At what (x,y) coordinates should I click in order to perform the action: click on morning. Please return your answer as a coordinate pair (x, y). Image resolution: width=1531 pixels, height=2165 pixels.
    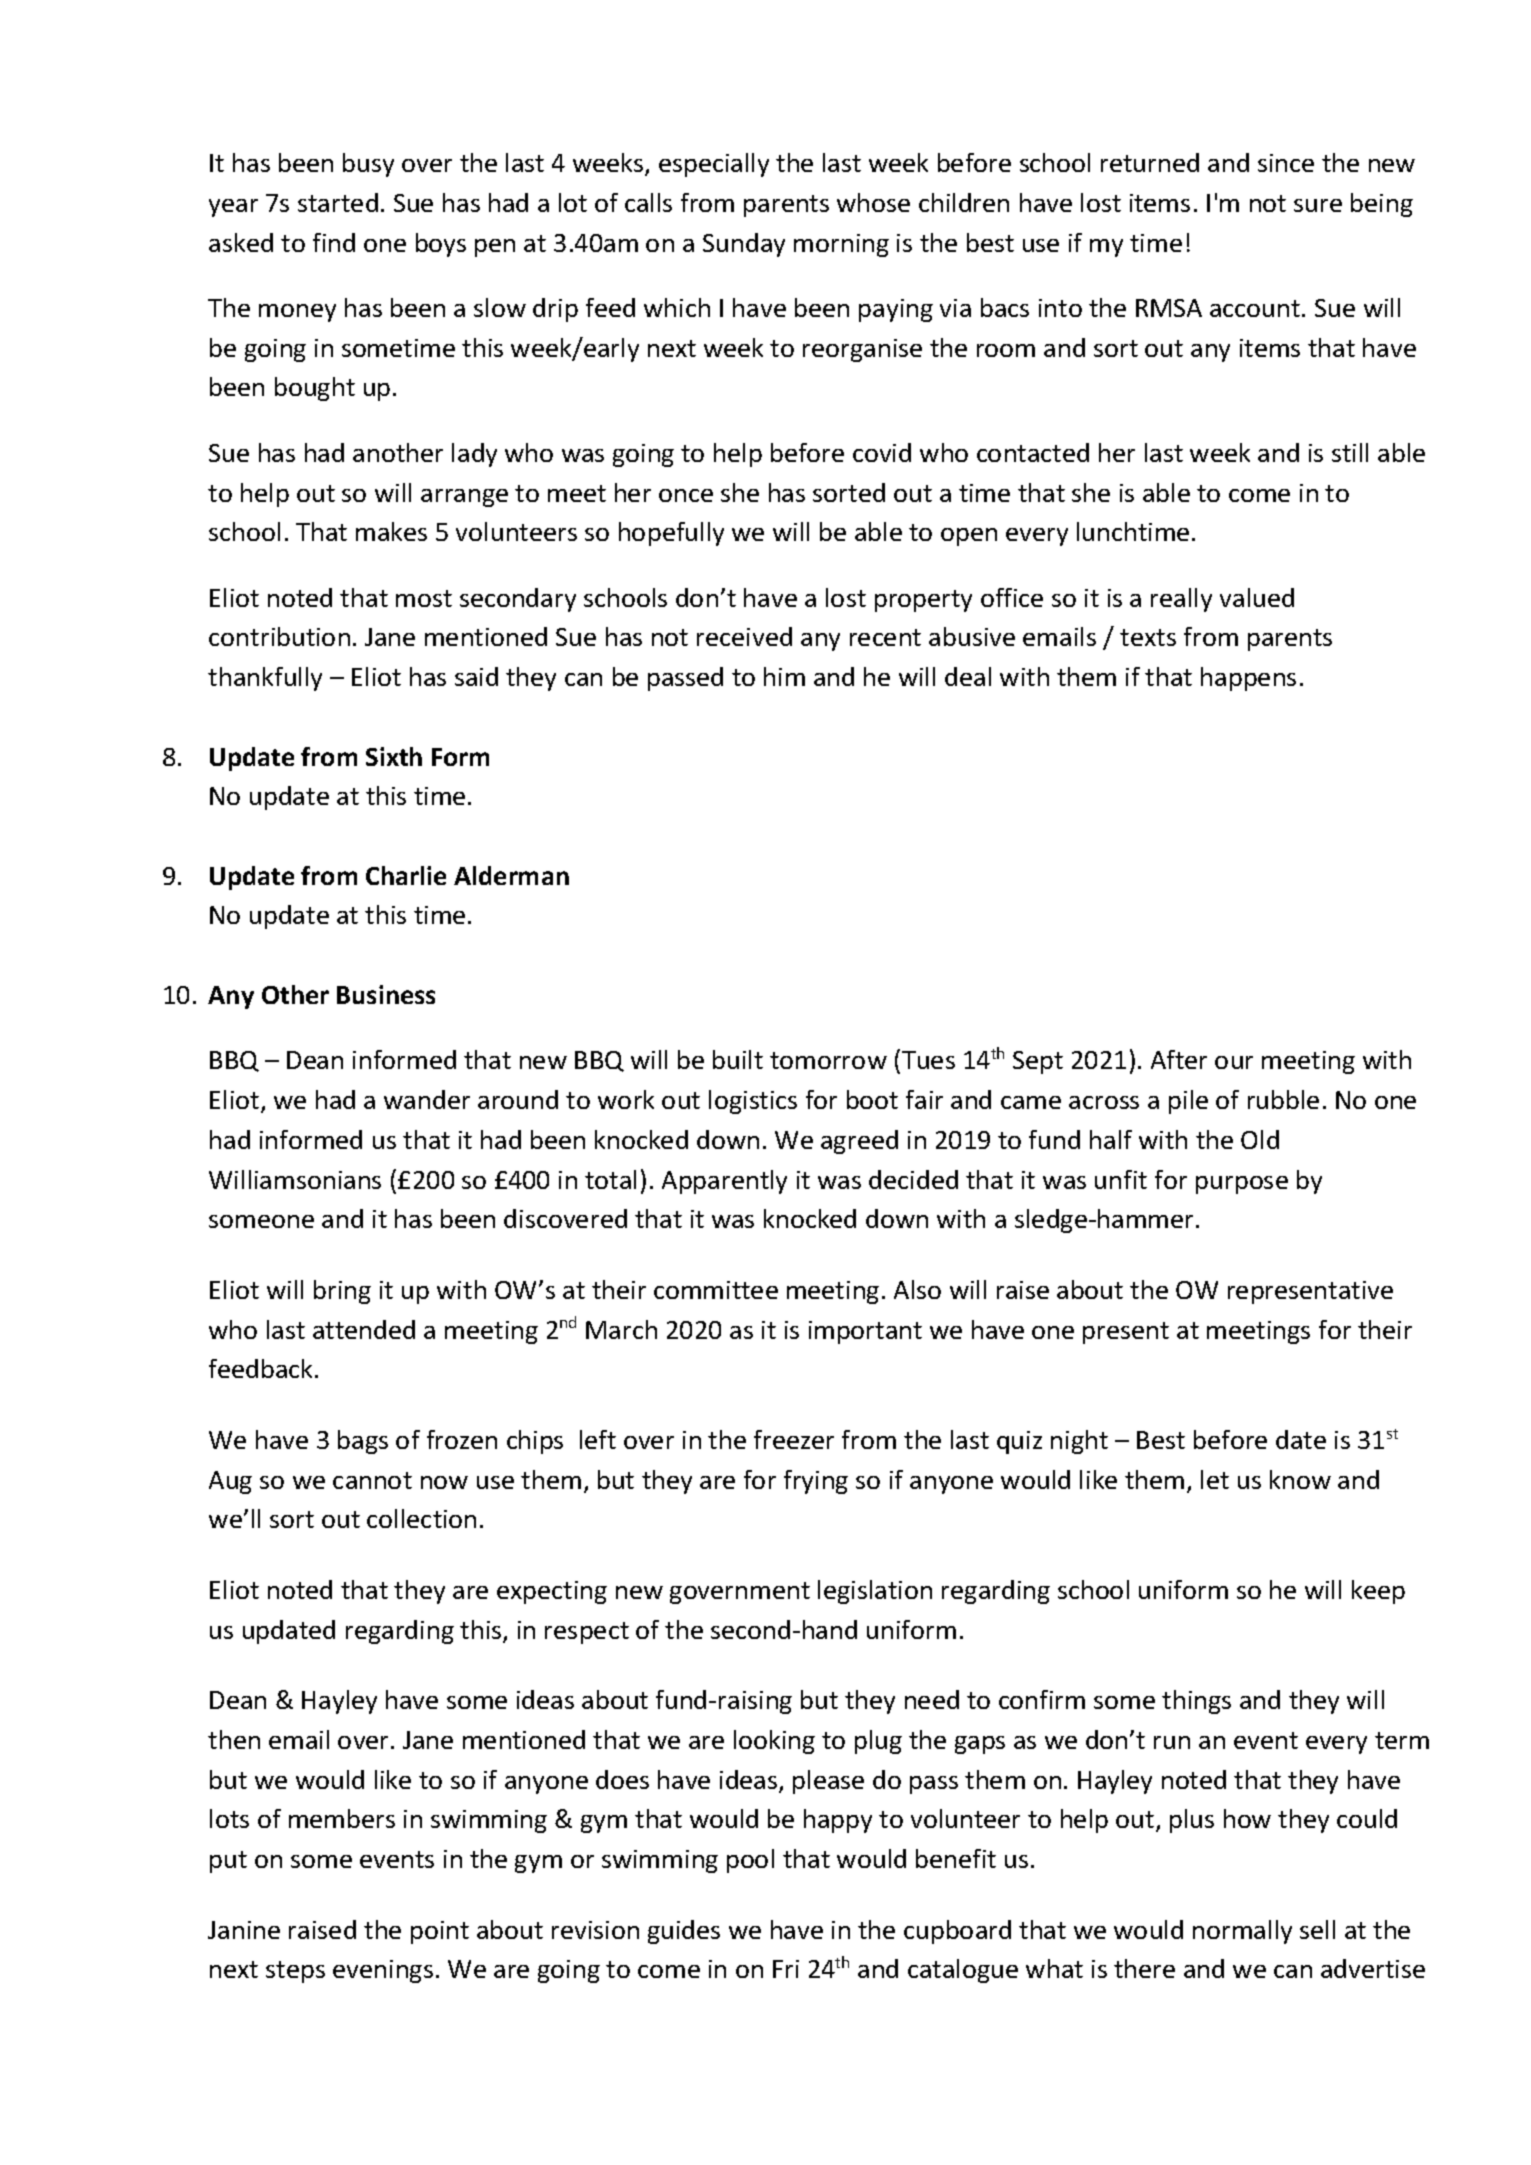
    Looking at the image, I should click on (841, 245).
